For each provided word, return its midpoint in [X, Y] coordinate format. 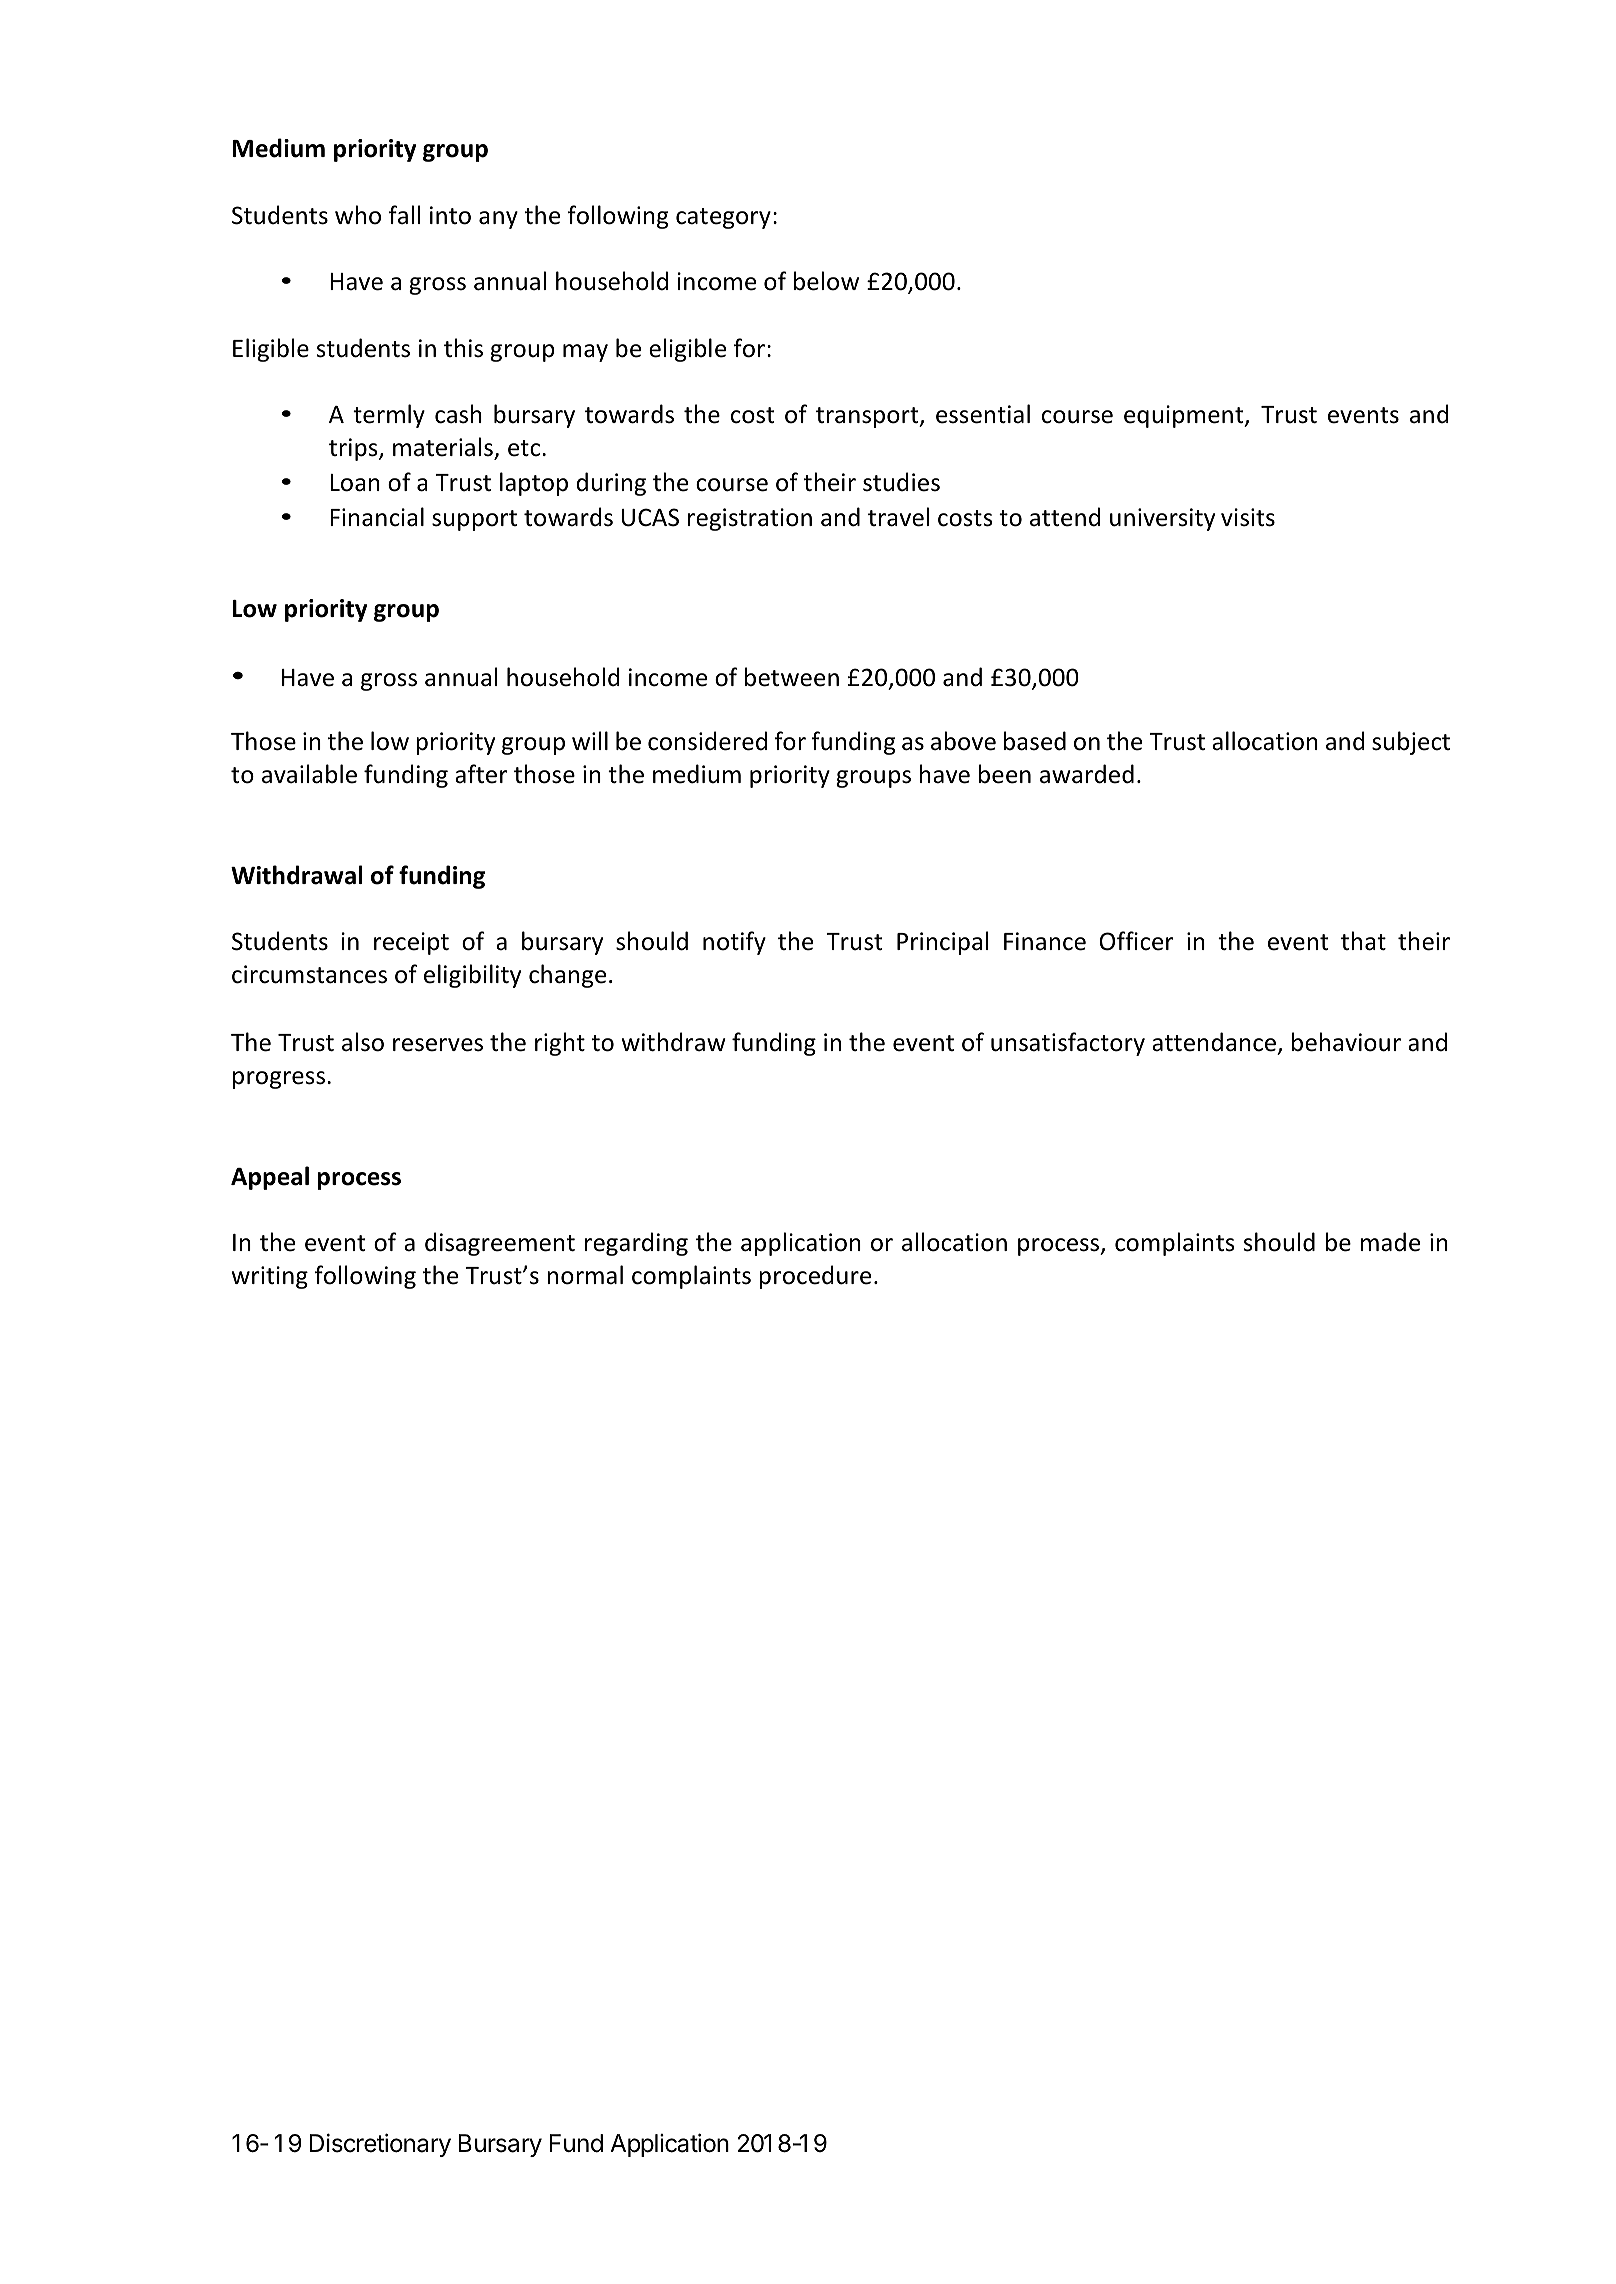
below [826, 281]
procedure [815, 1277]
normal [585, 1275]
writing [270, 1277]
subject [1411, 743]
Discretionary [380, 2145]
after [481, 774]
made [1390, 1242]
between [792, 677]
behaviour [1346, 1042]
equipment [1185, 416]
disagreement [500, 1244]
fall [404, 215]
